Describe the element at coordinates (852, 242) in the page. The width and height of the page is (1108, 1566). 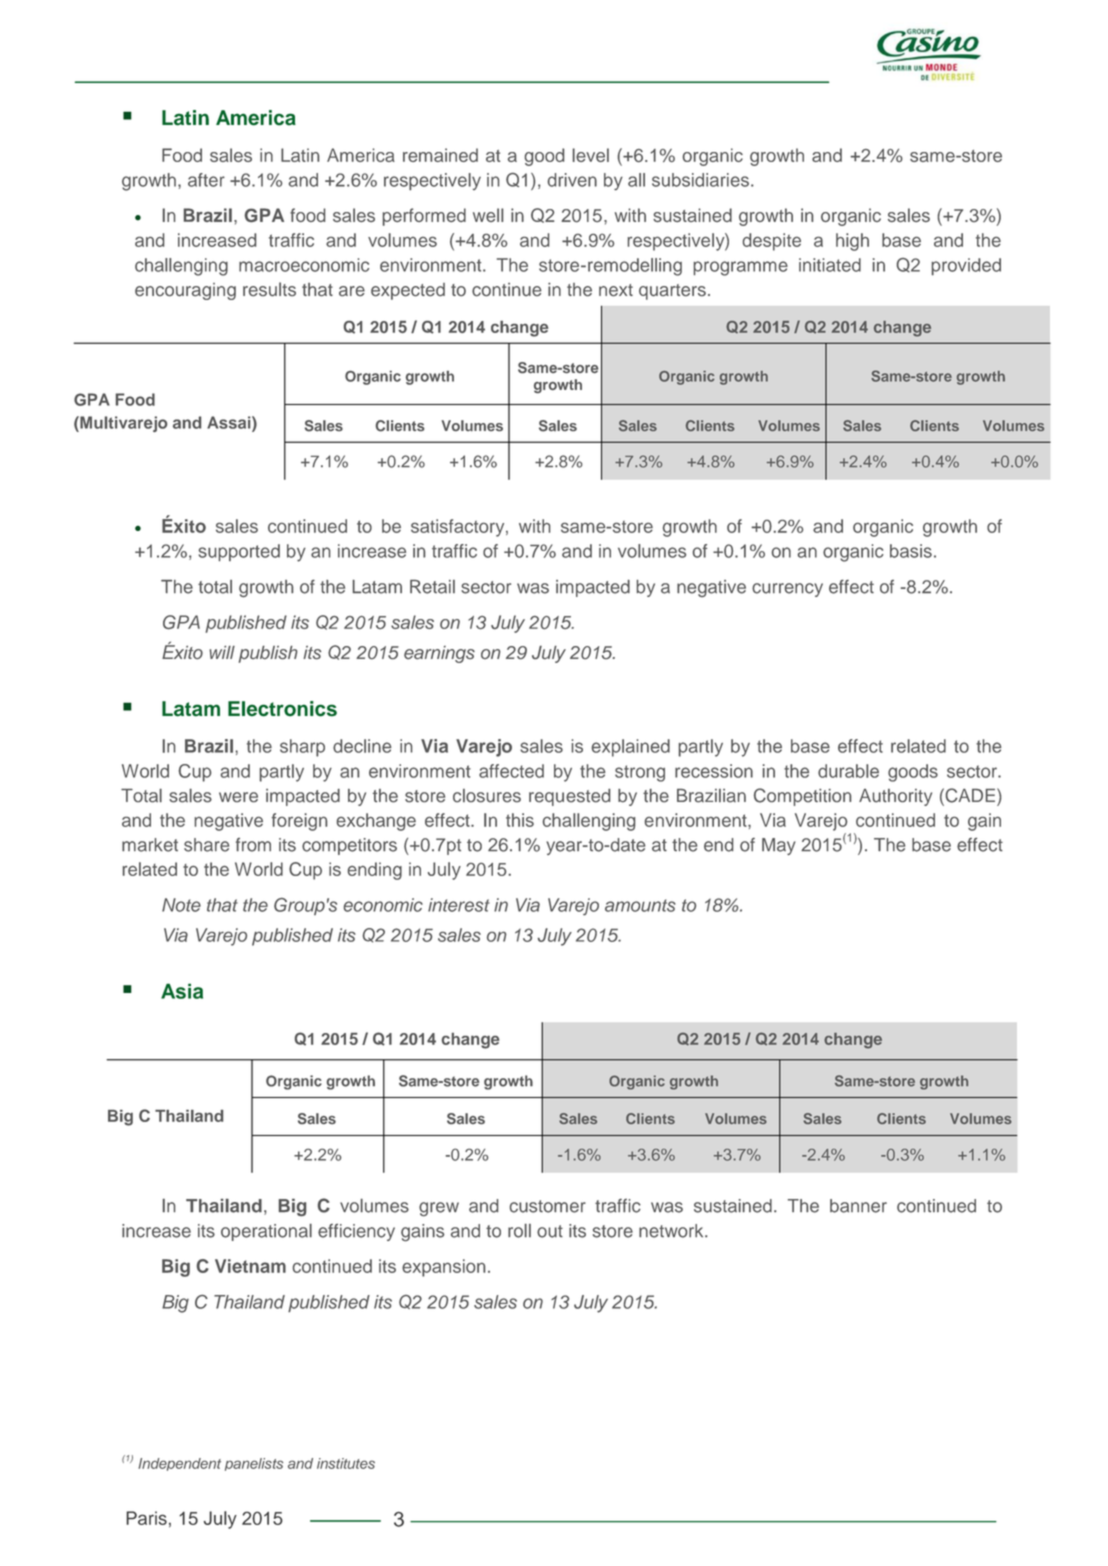
I see `high` at that location.
